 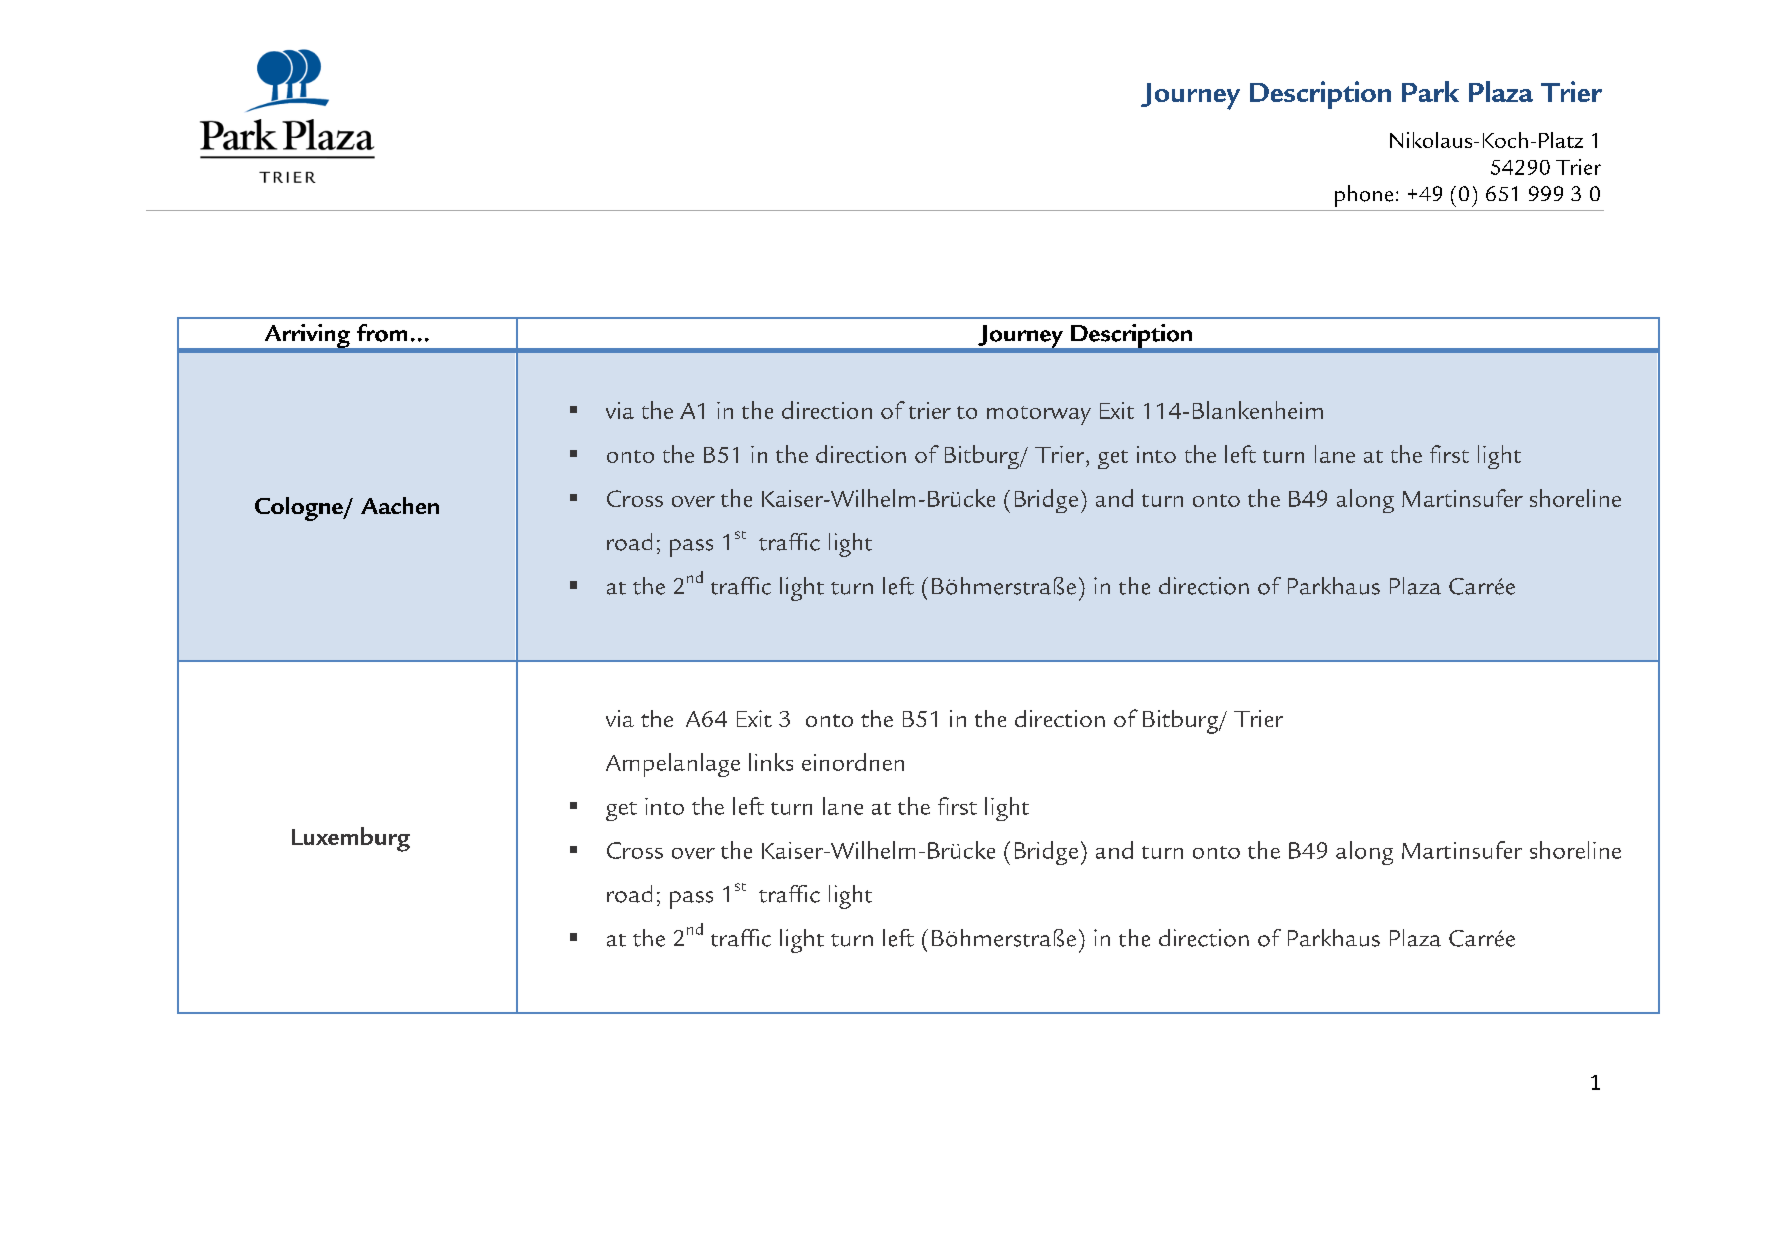 What do you see at coordinates (1039, 415) in the screenshot?
I see `motorway` at bounding box center [1039, 415].
